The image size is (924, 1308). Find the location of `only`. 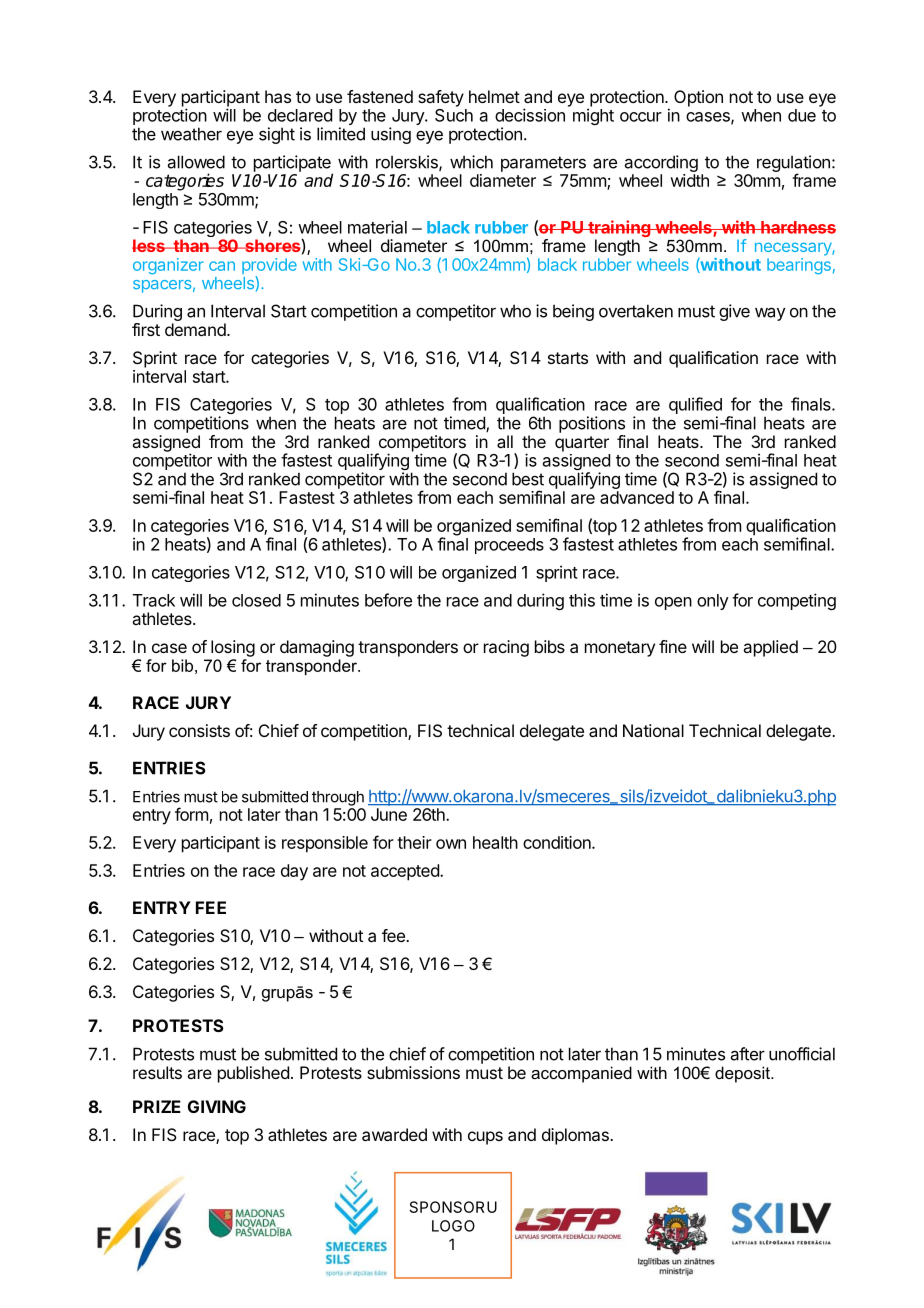

only is located at coordinates (713, 602).
